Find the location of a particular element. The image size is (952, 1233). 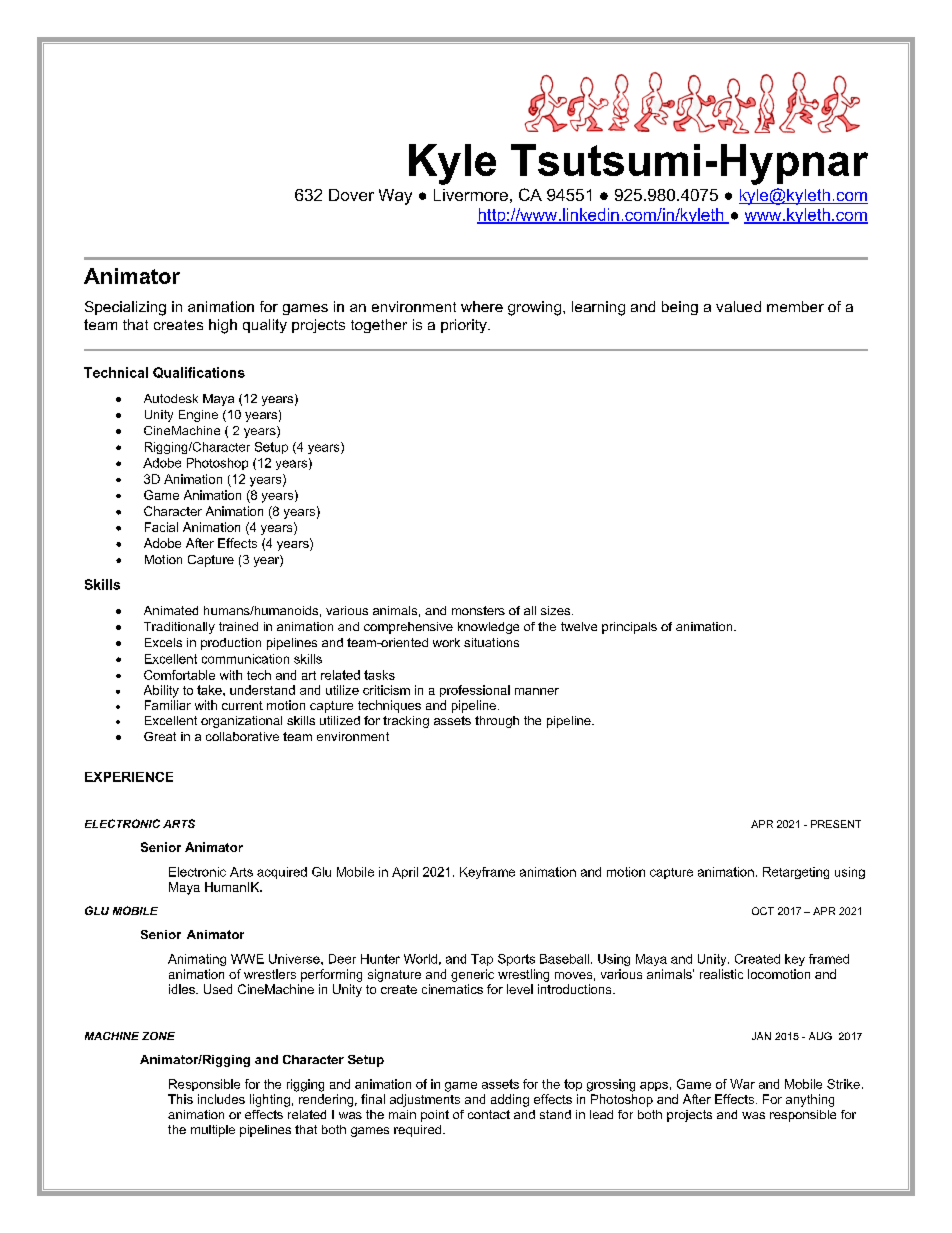

PRESENT is located at coordinates (836, 824).
